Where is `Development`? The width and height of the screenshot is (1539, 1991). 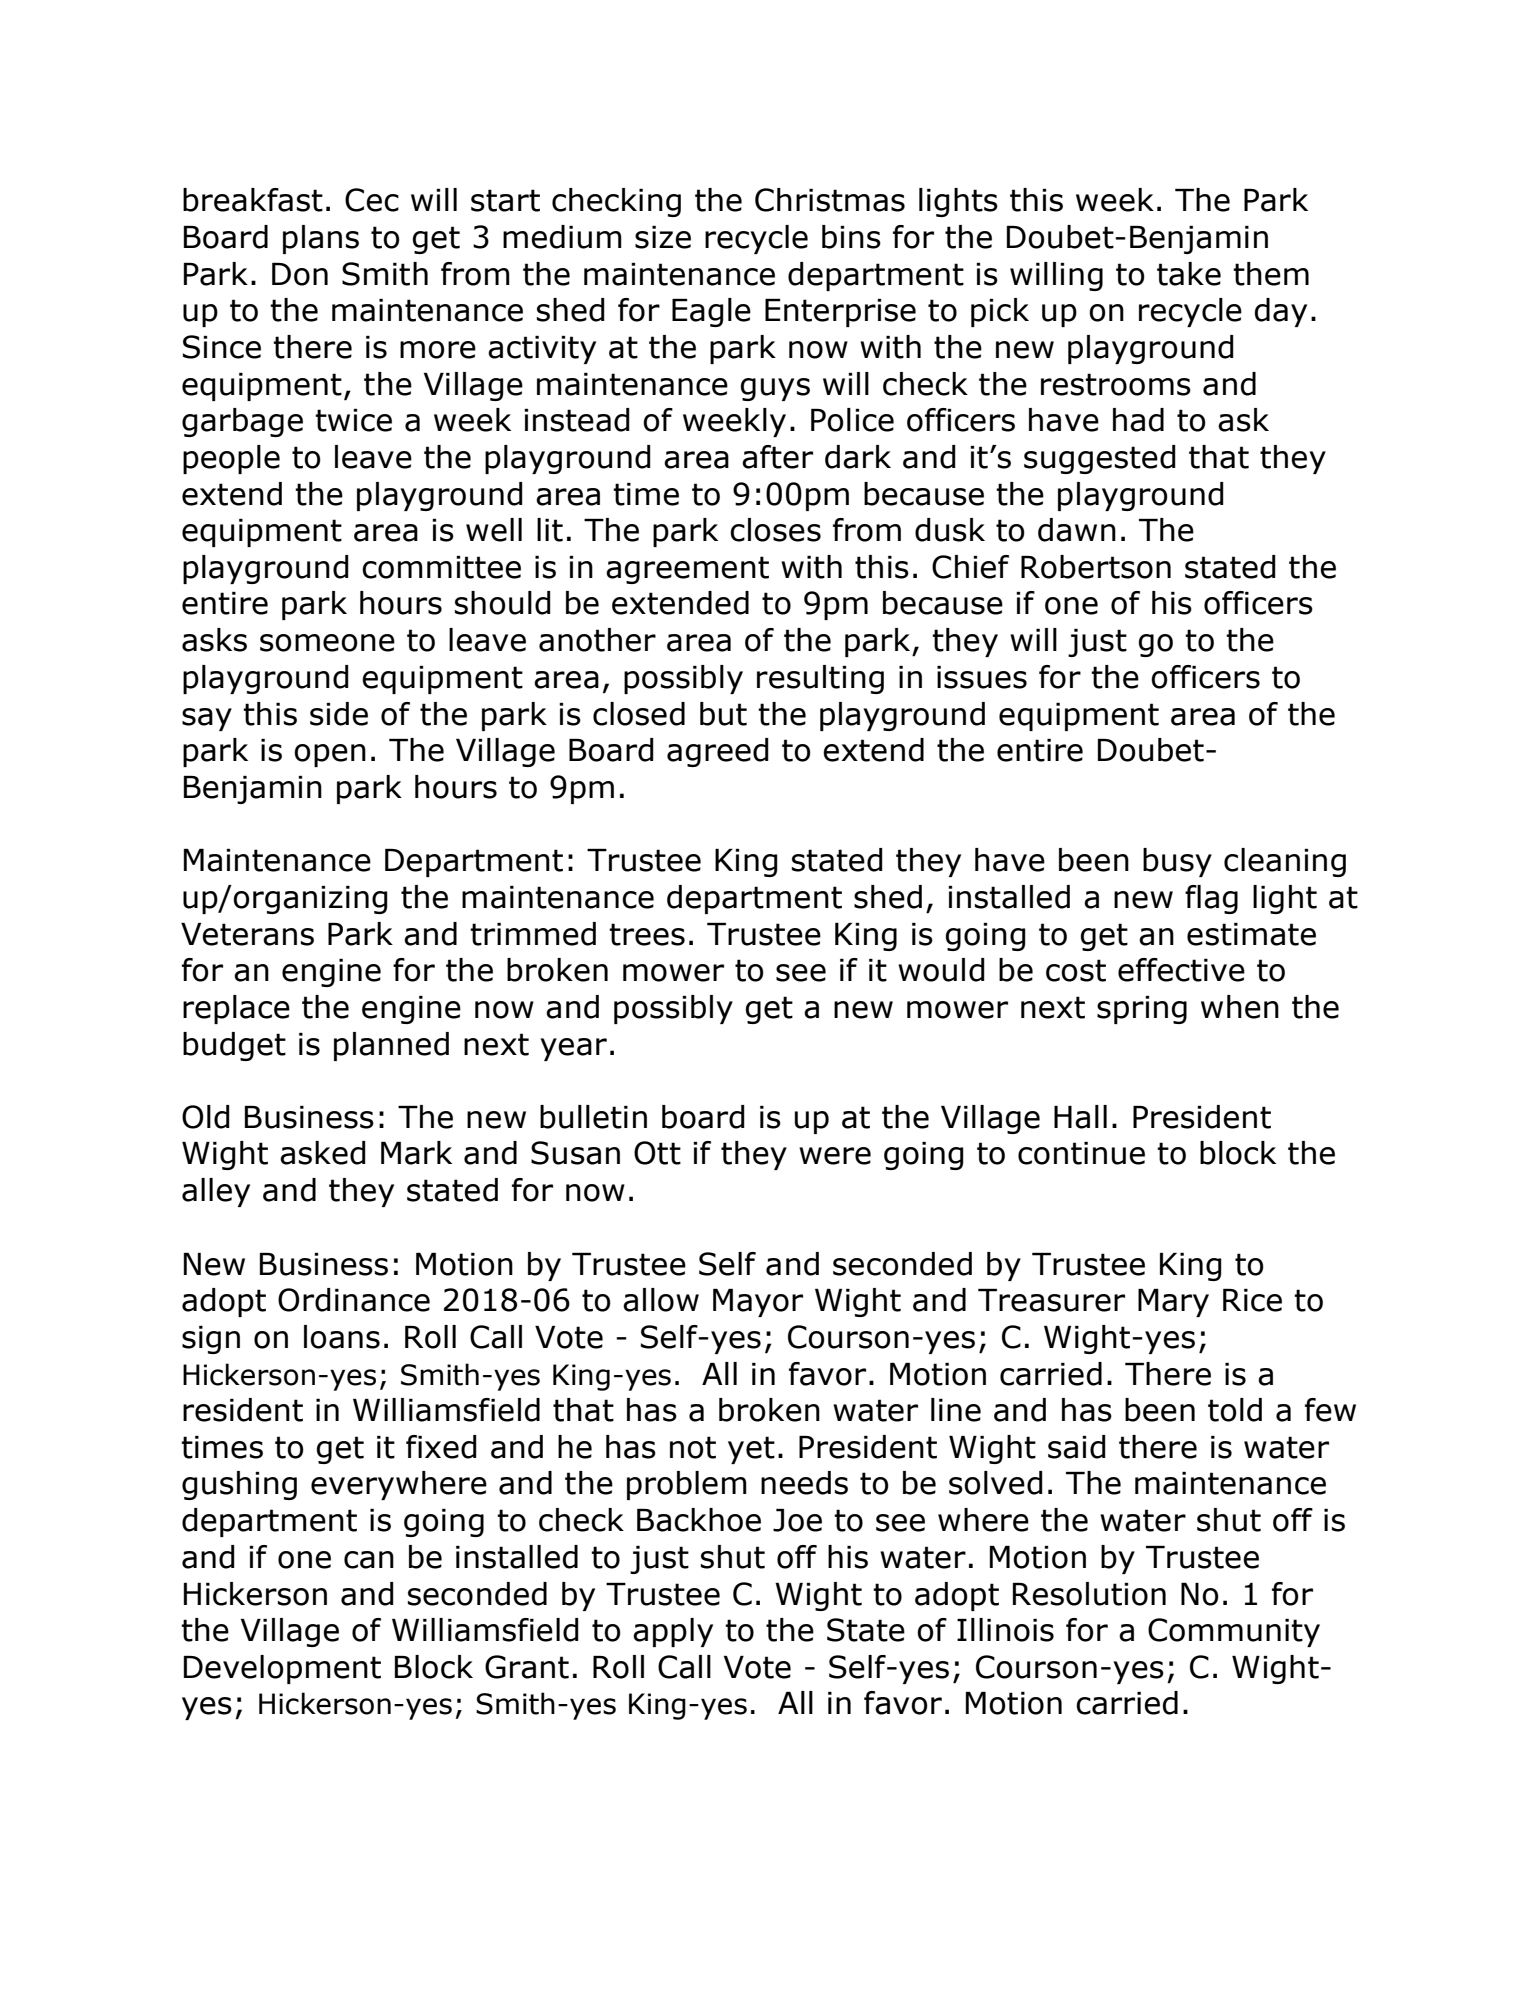
Development is located at coordinates (282, 1669).
